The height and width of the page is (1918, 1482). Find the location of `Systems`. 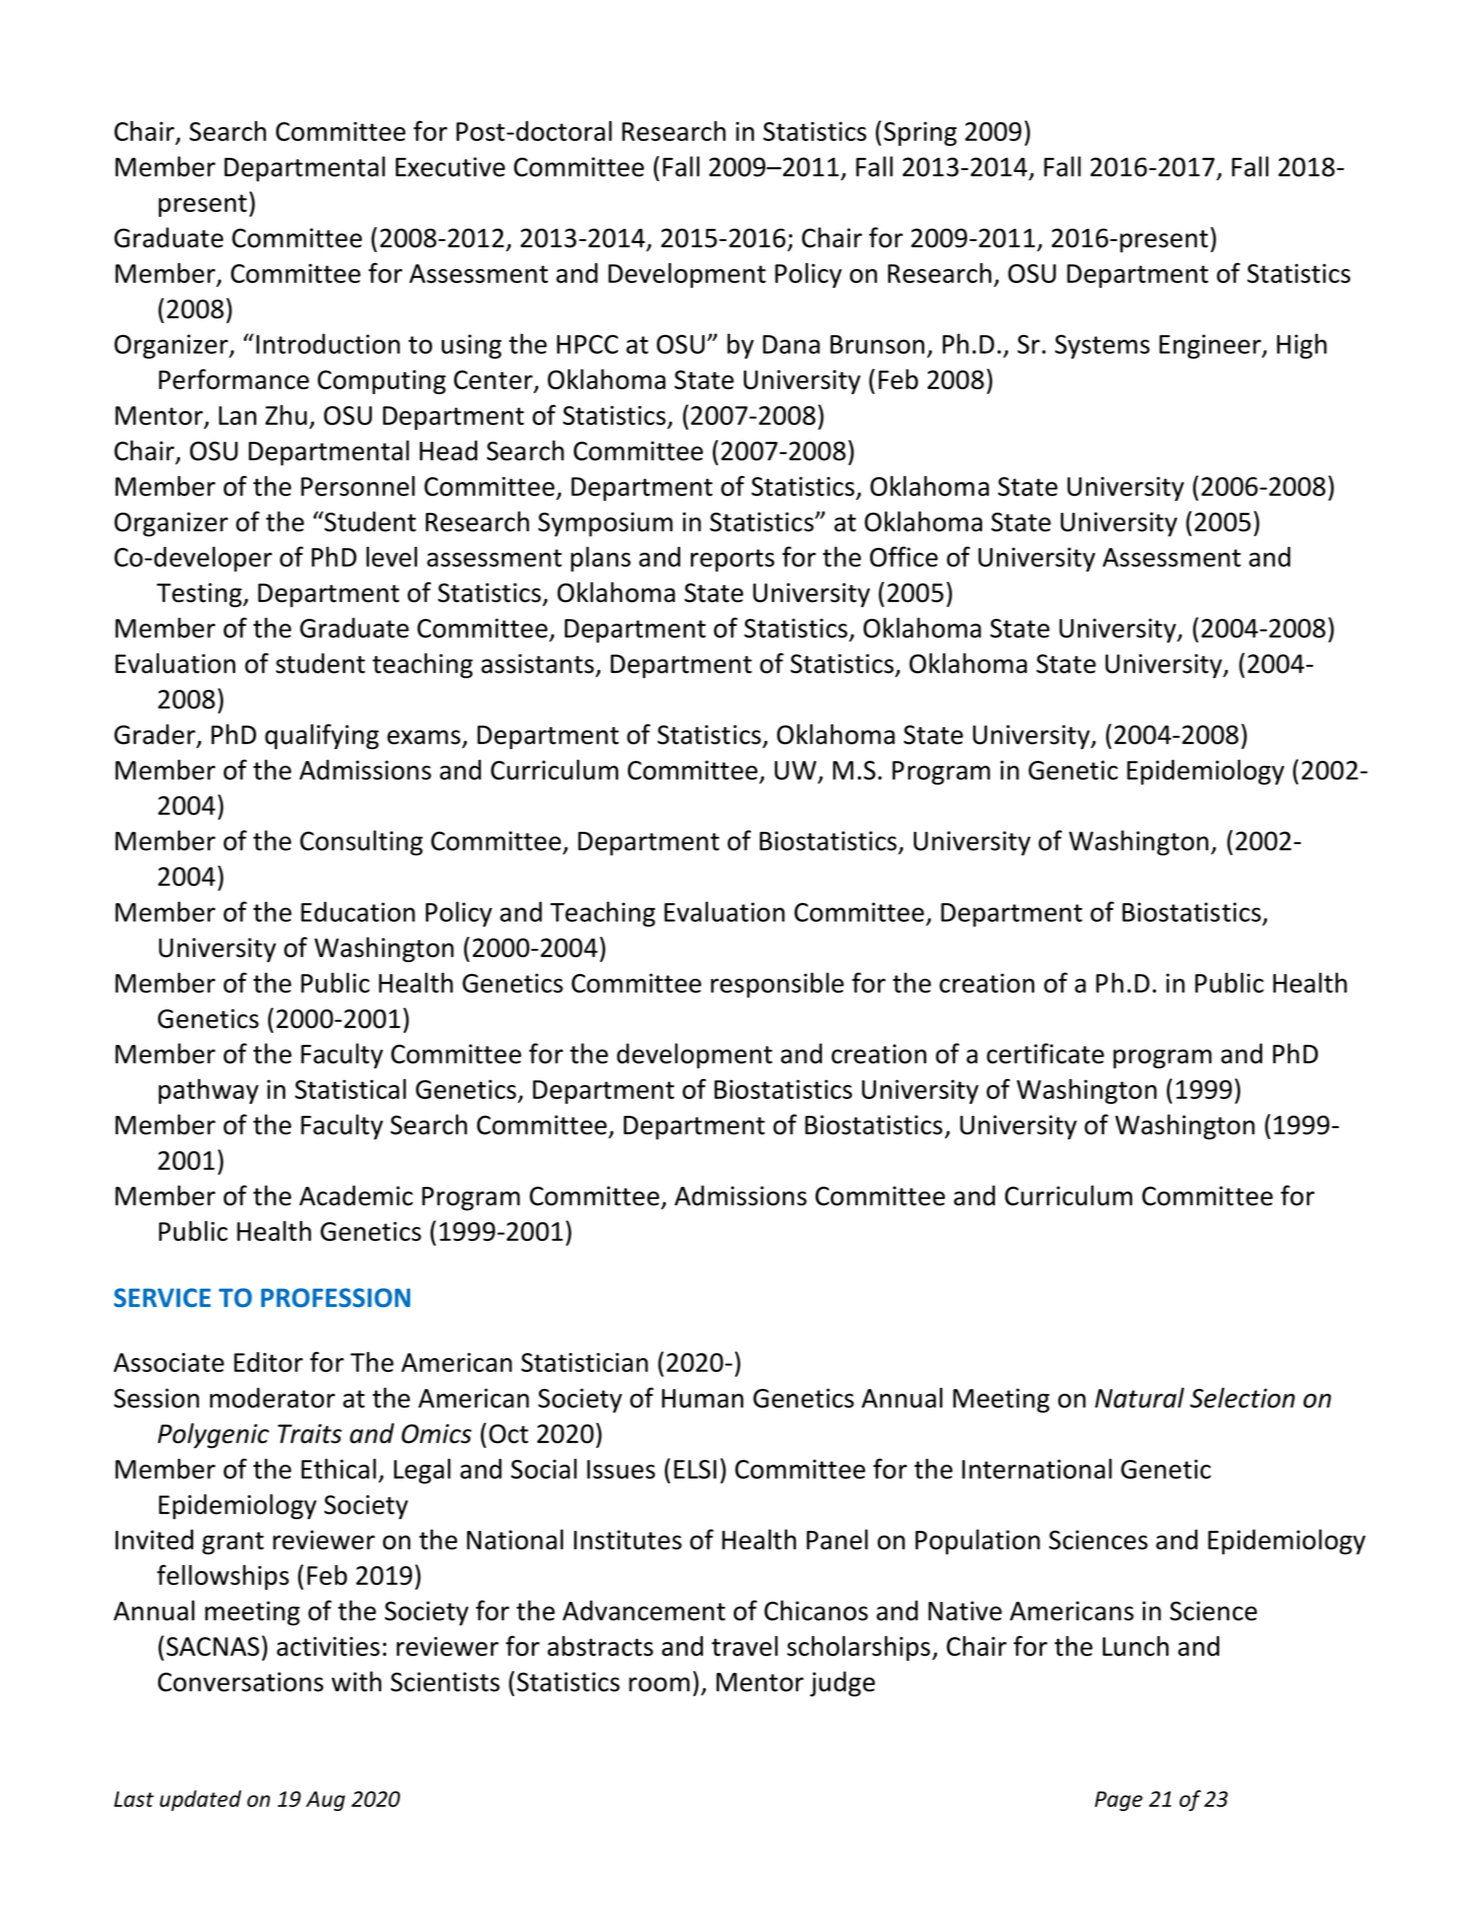

Systems is located at coordinates (1102, 347).
